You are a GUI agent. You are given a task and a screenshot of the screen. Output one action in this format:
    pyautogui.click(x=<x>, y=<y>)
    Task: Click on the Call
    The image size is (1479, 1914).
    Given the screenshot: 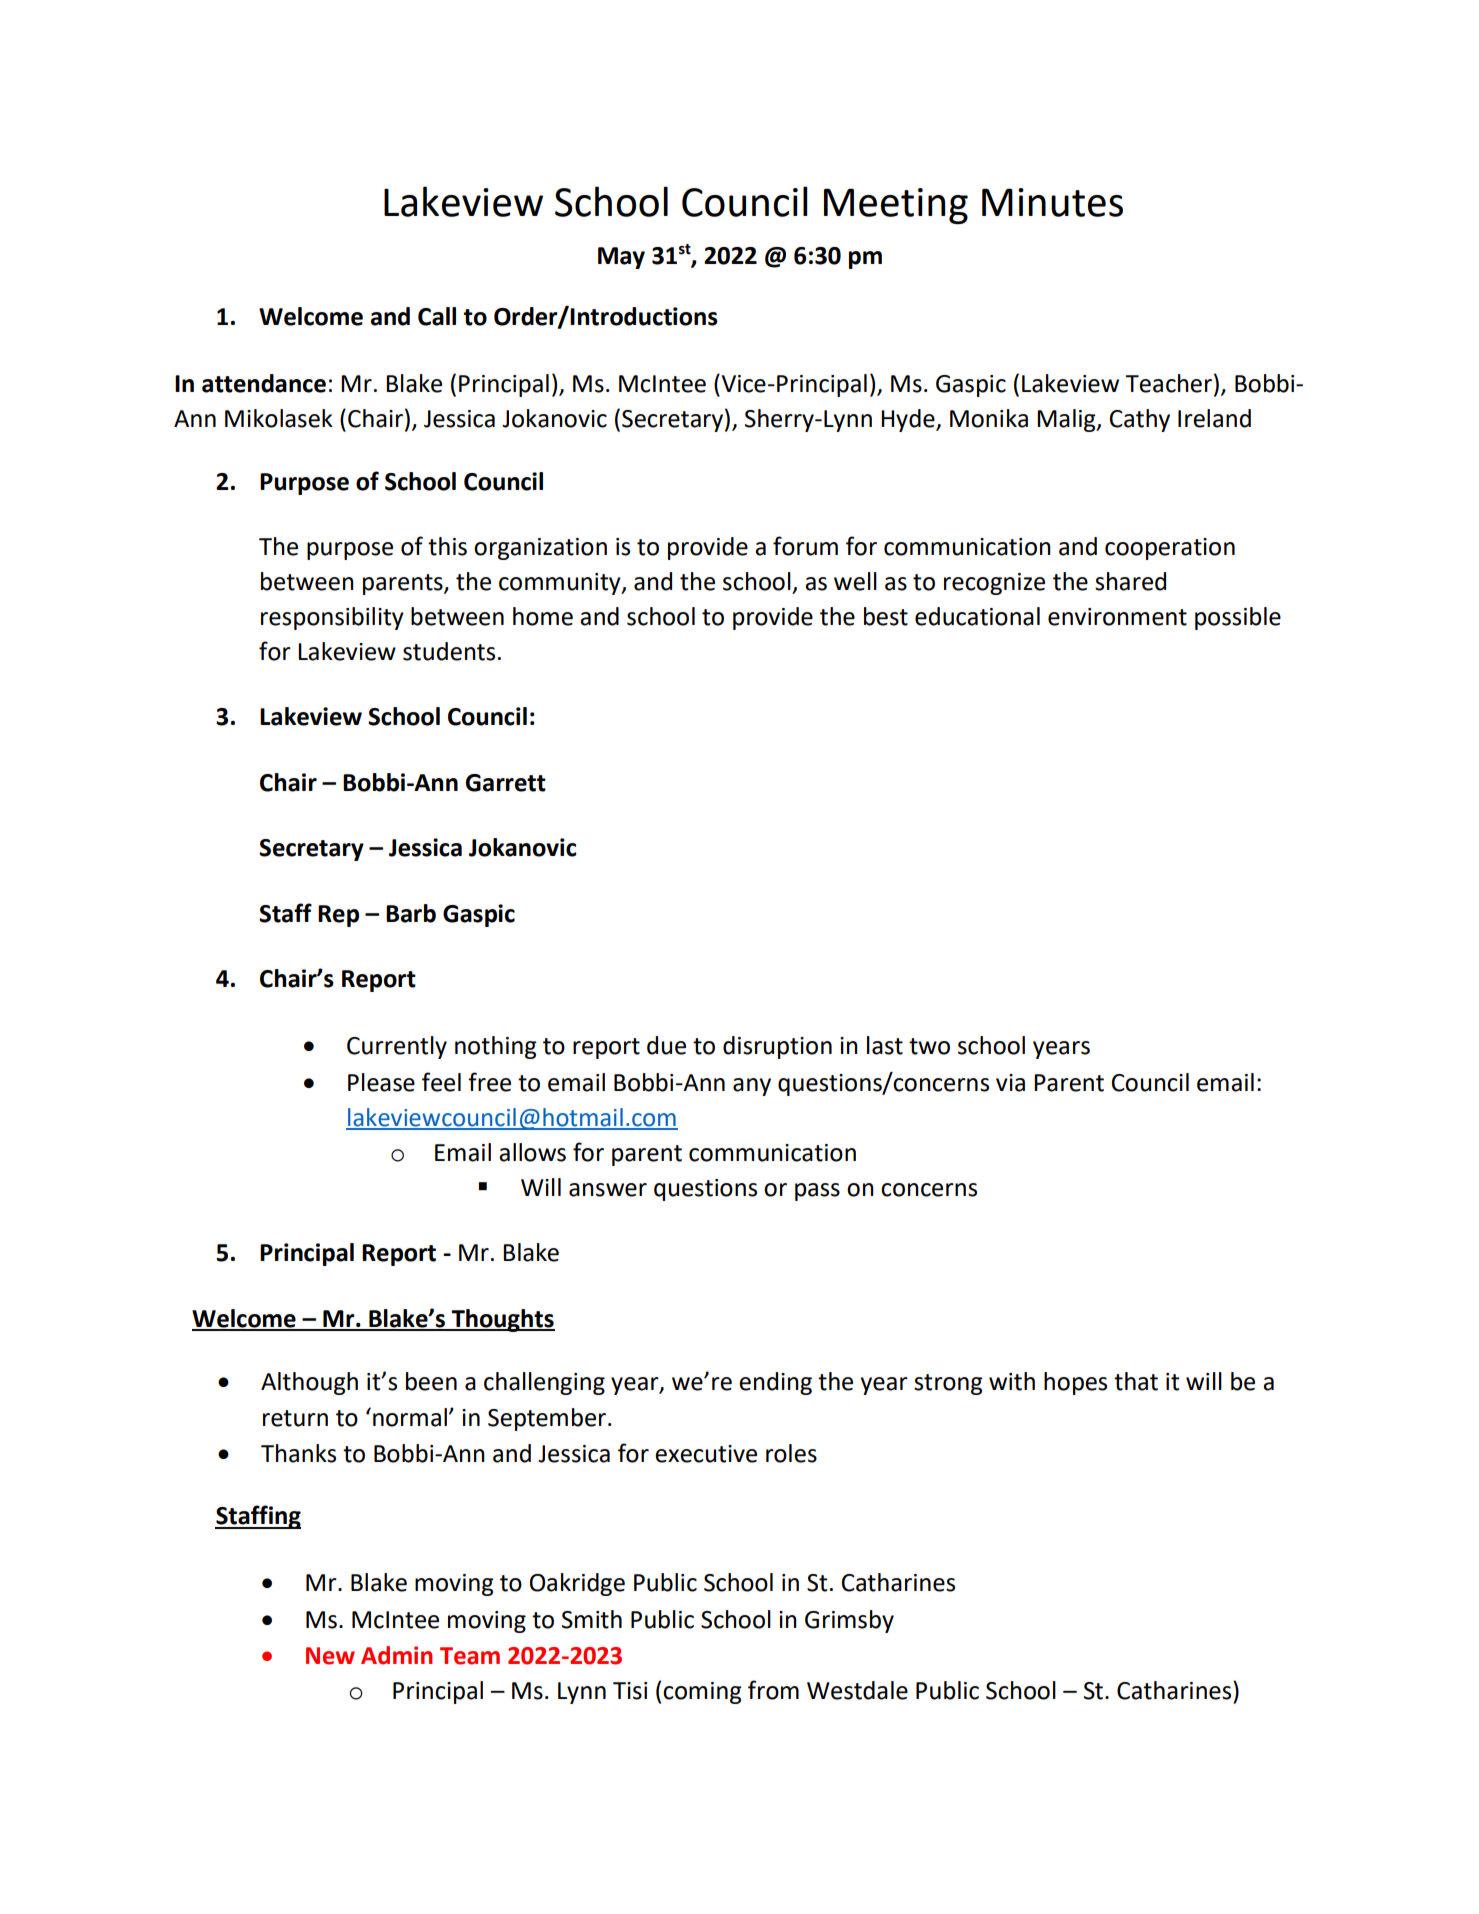 What is the action you would take?
    pyautogui.click(x=437, y=316)
